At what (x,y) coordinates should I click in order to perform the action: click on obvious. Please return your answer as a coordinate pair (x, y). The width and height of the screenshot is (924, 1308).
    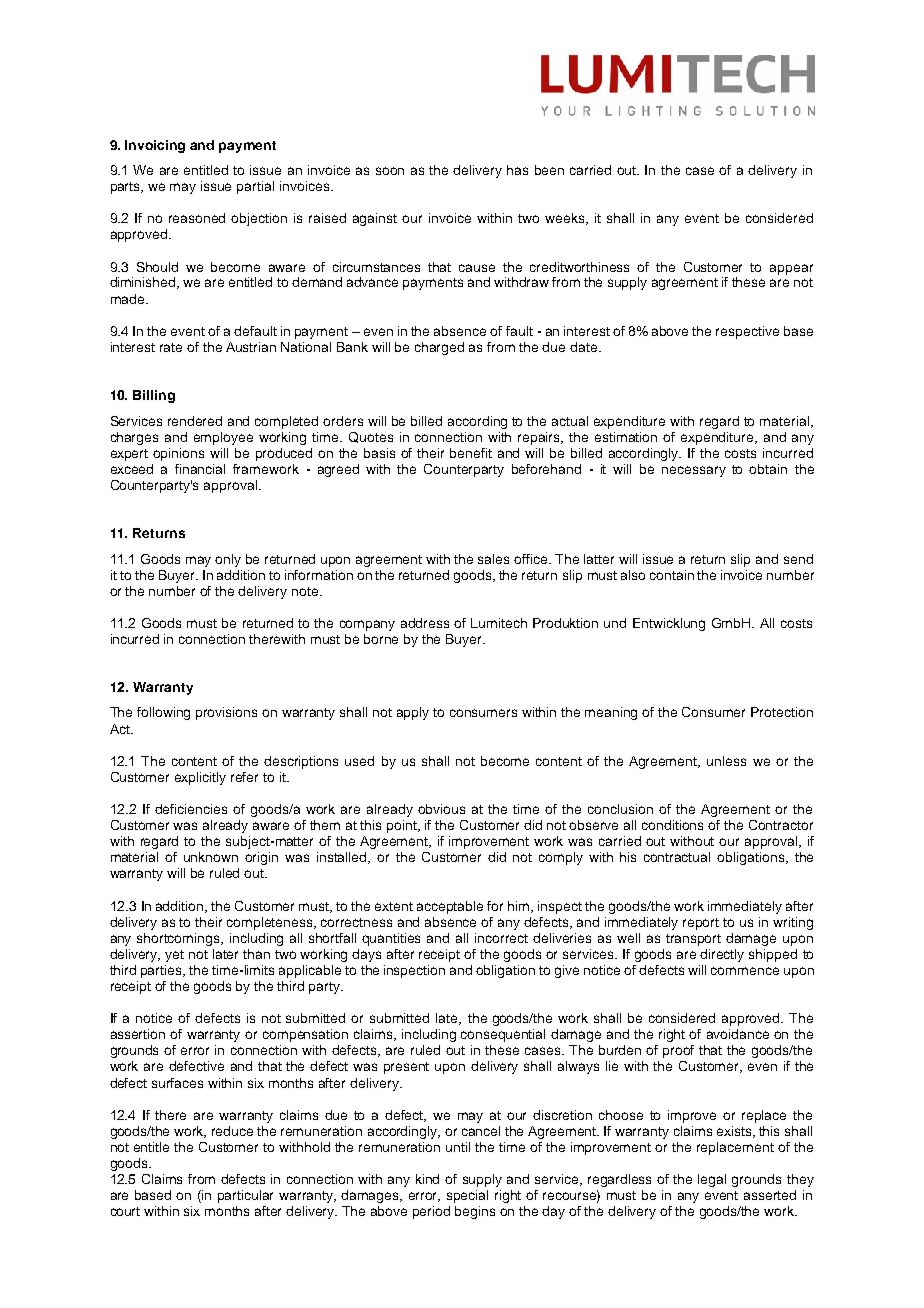
    Looking at the image, I should click on (441, 809).
